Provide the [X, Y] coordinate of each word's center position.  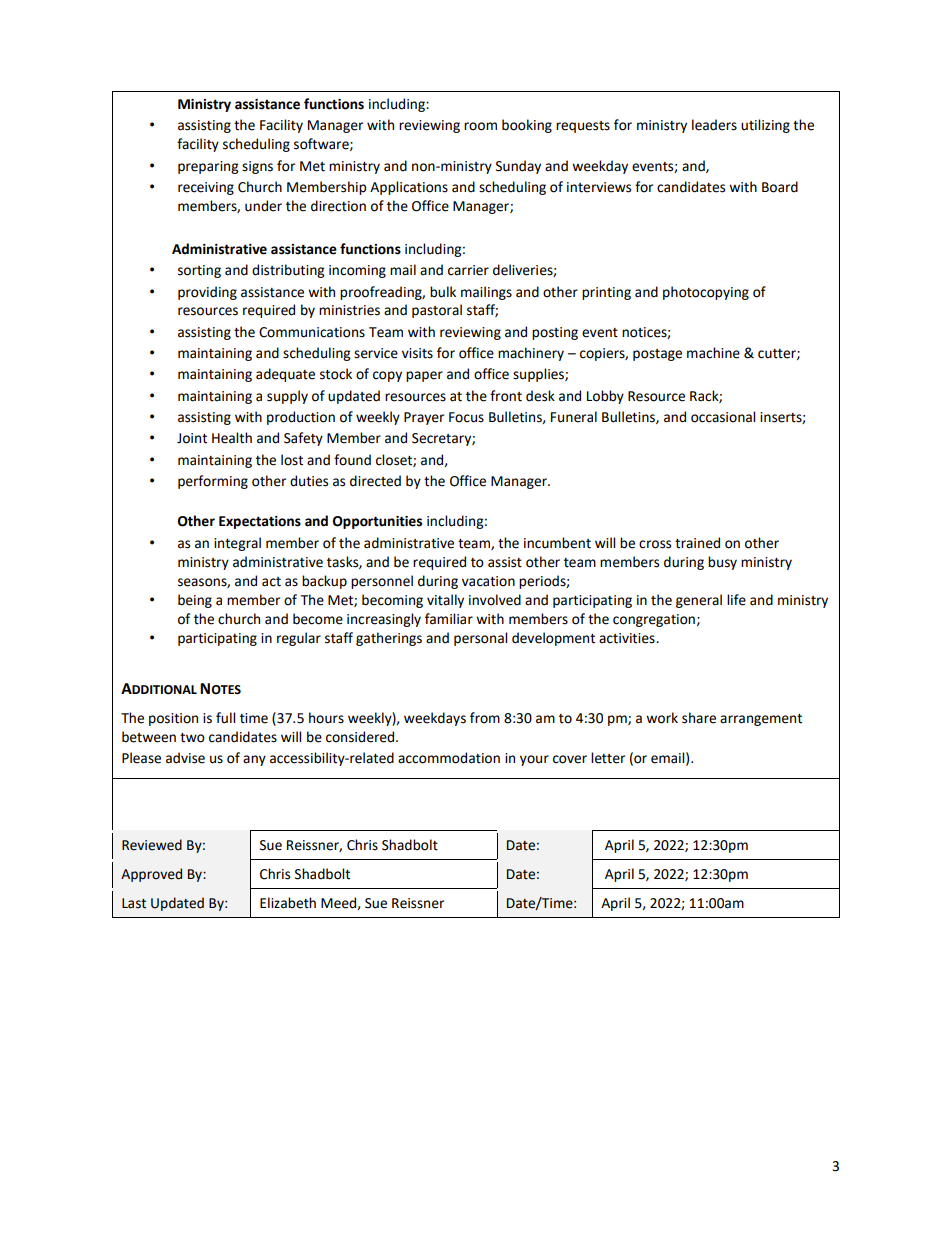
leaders [714, 125]
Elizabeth [288, 903]
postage [657, 355]
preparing [208, 167]
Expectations [260, 522]
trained [697, 543]
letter [608, 758]
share [699, 718]
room [480, 126]
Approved [151, 875]
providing [207, 293]
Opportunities [377, 522]
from [485, 718]
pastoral [437, 311]
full [225, 718]
